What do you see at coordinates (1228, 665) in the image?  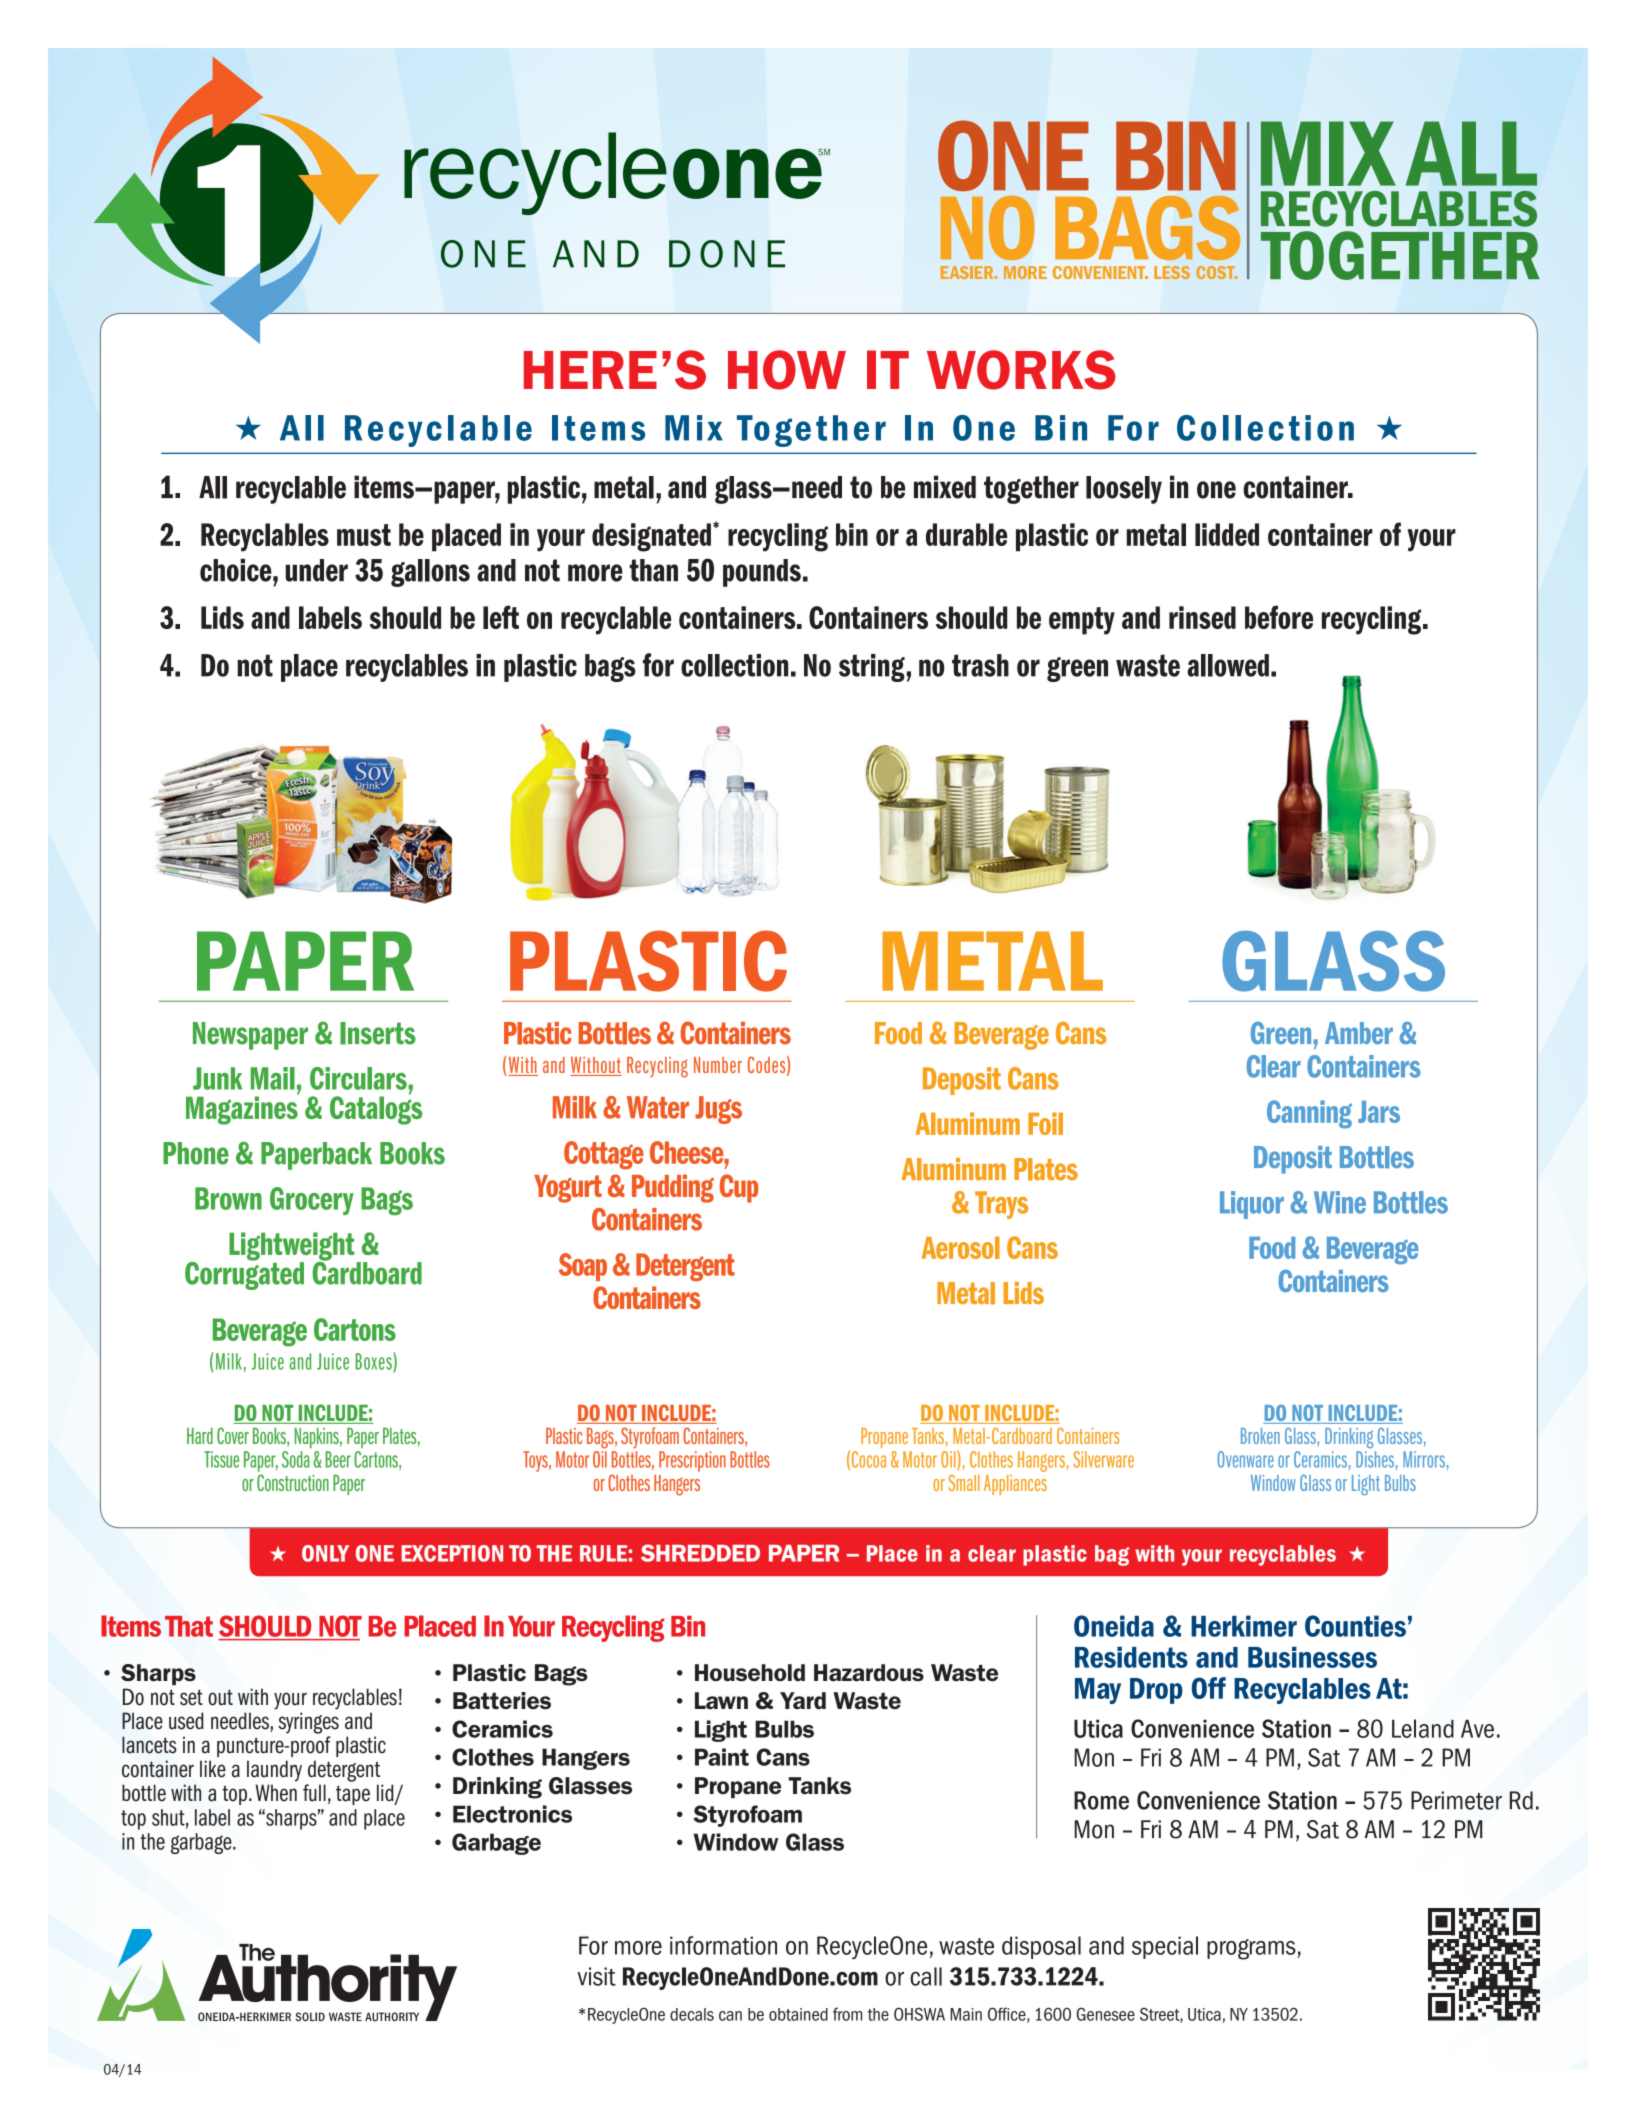 I see `allowed` at bounding box center [1228, 665].
